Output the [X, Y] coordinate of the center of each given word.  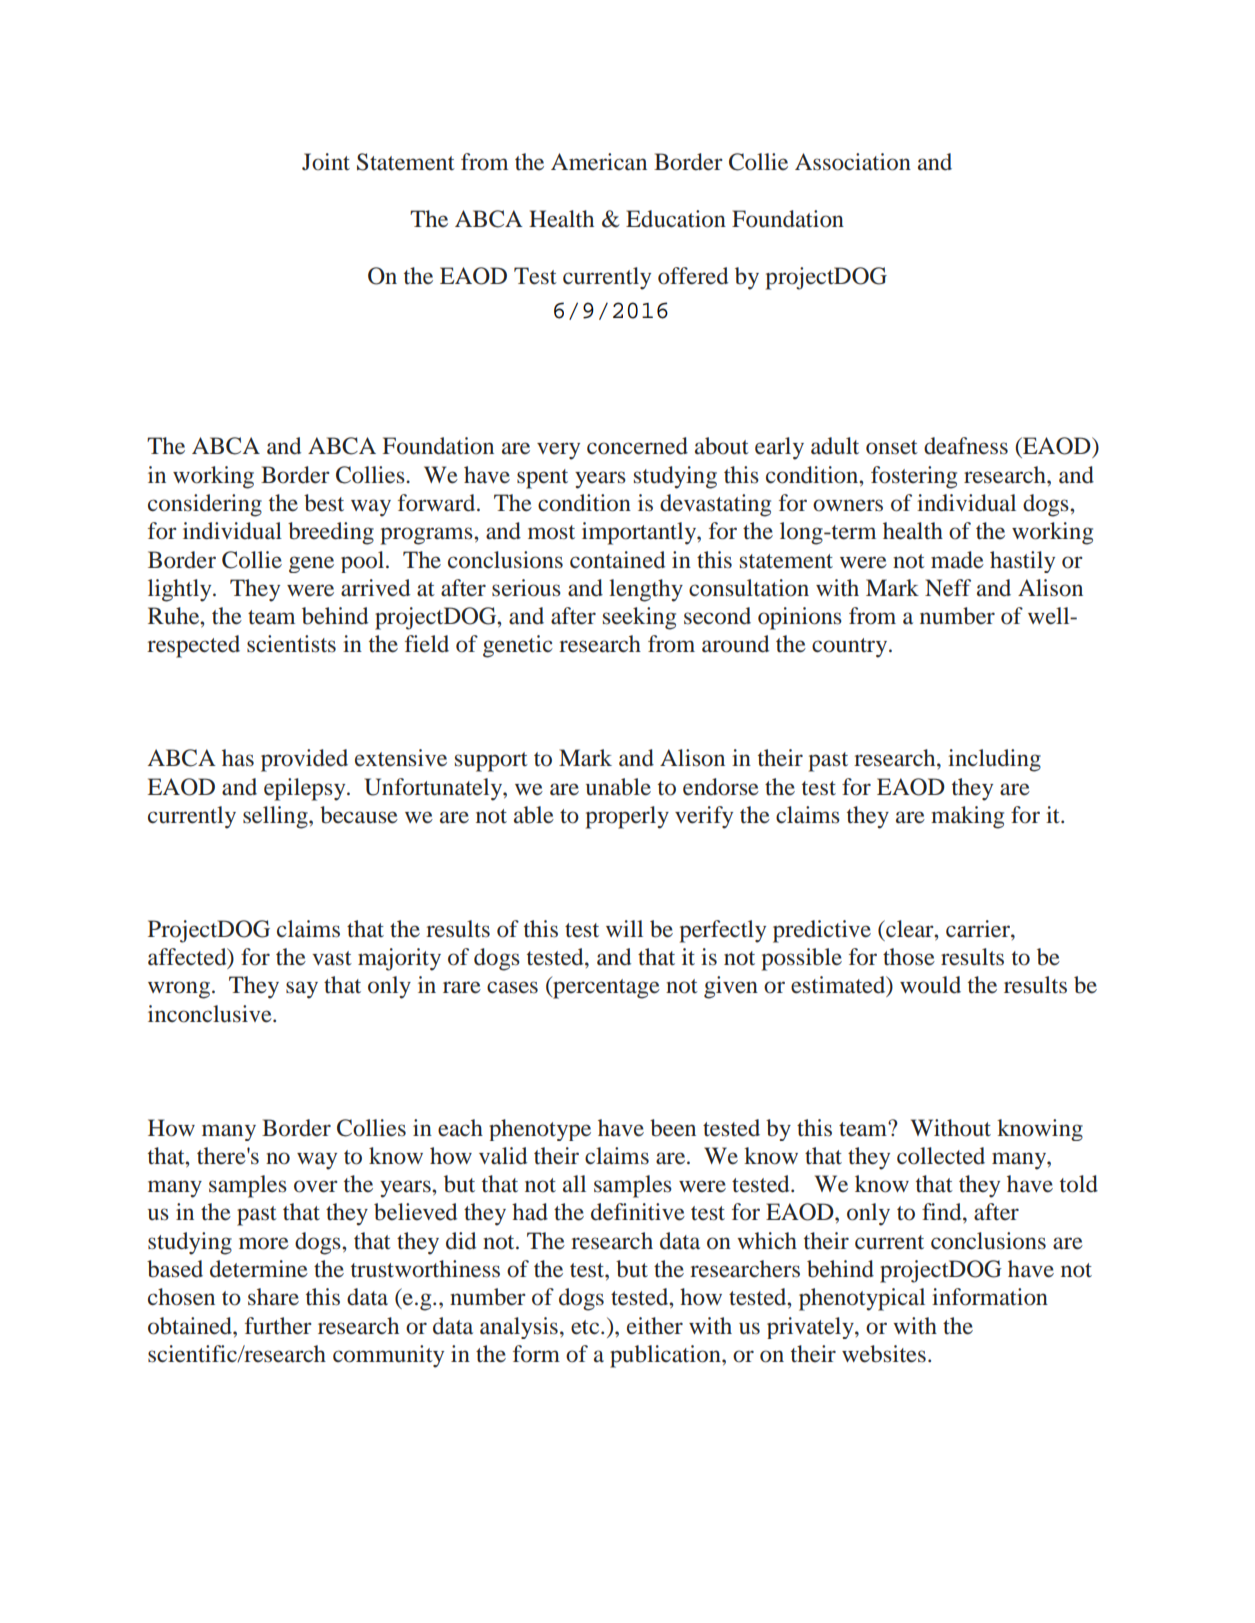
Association [853, 162]
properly [627, 817]
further [278, 1326]
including [994, 760]
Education [676, 219]
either [655, 1326]
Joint [326, 162]
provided [304, 760]
